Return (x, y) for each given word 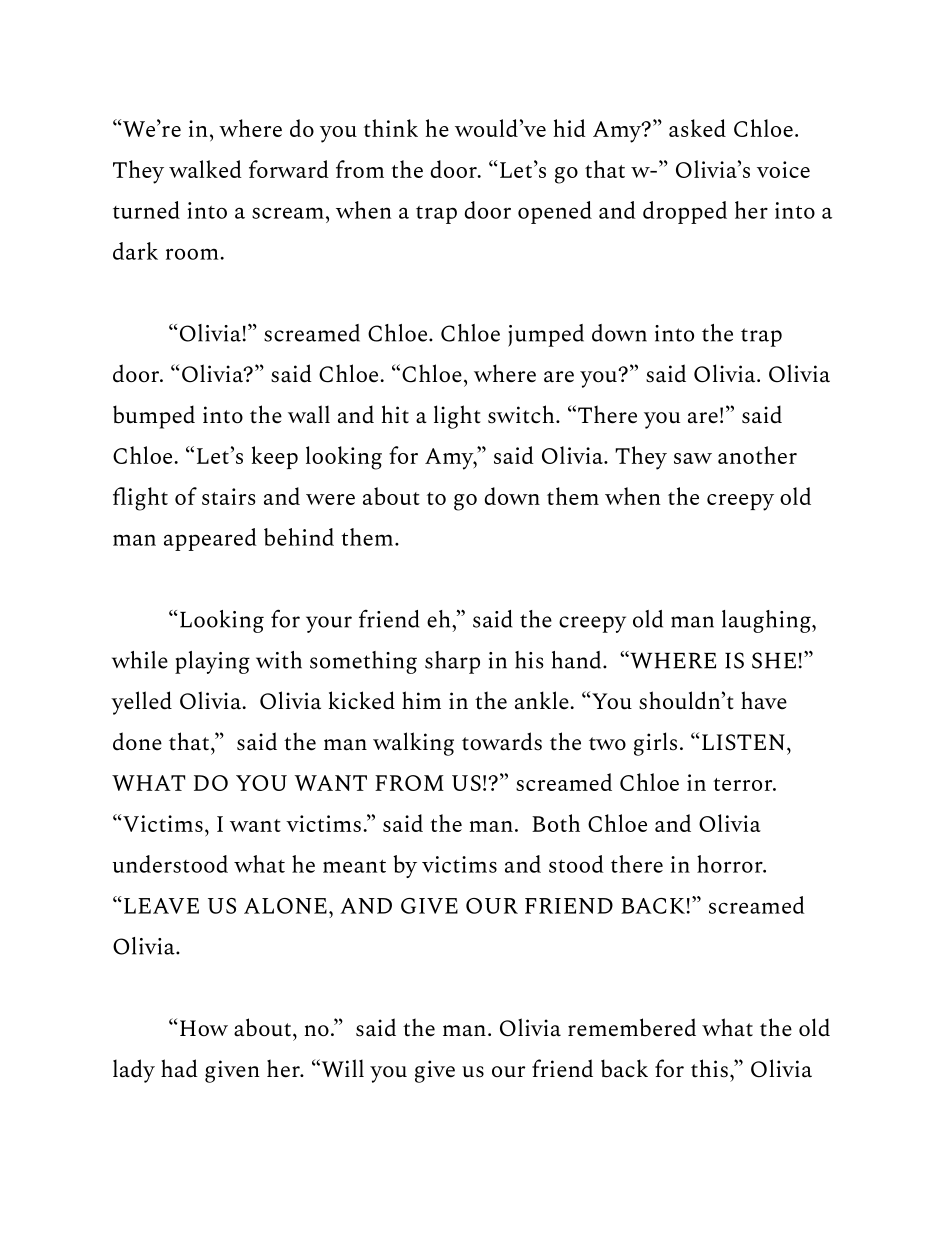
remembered (632, 1027)
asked (697, 128)
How (204, 1028)
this (709, 1068)
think (391, 128)
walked (205, 169)
